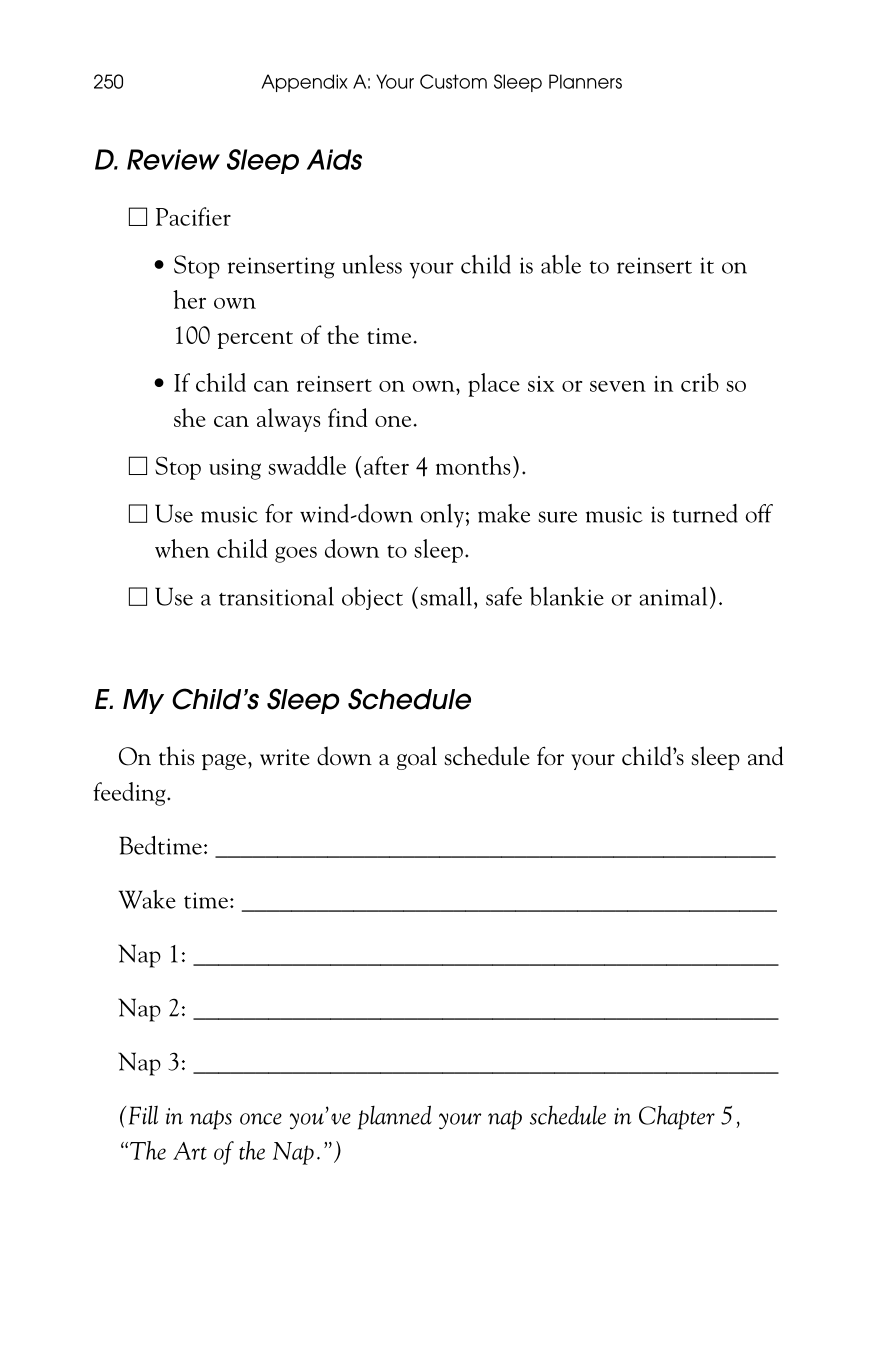  I want to click on animal, so click(673, 596).
